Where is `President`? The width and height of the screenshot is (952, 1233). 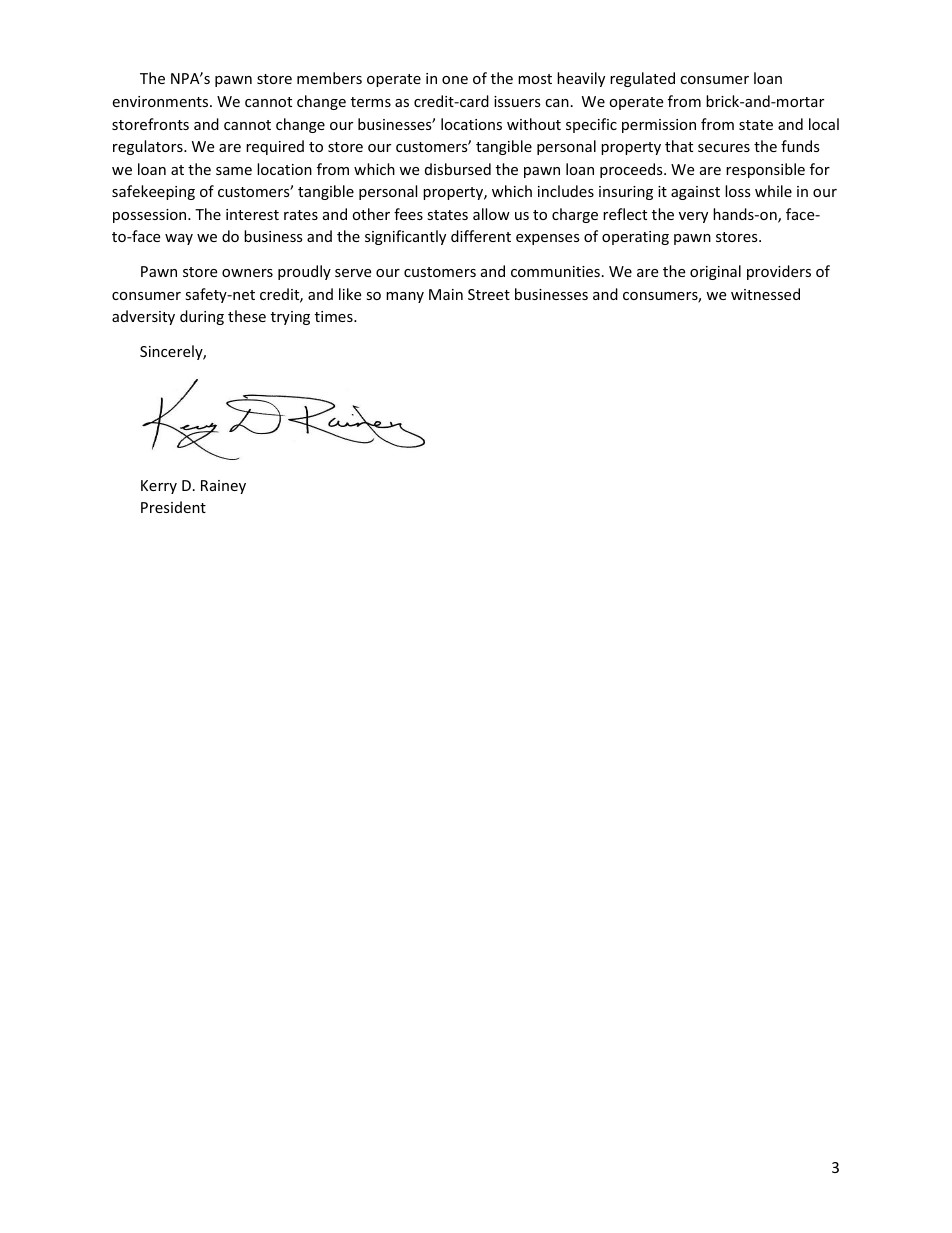 President is located at coordinates (173, 507).
